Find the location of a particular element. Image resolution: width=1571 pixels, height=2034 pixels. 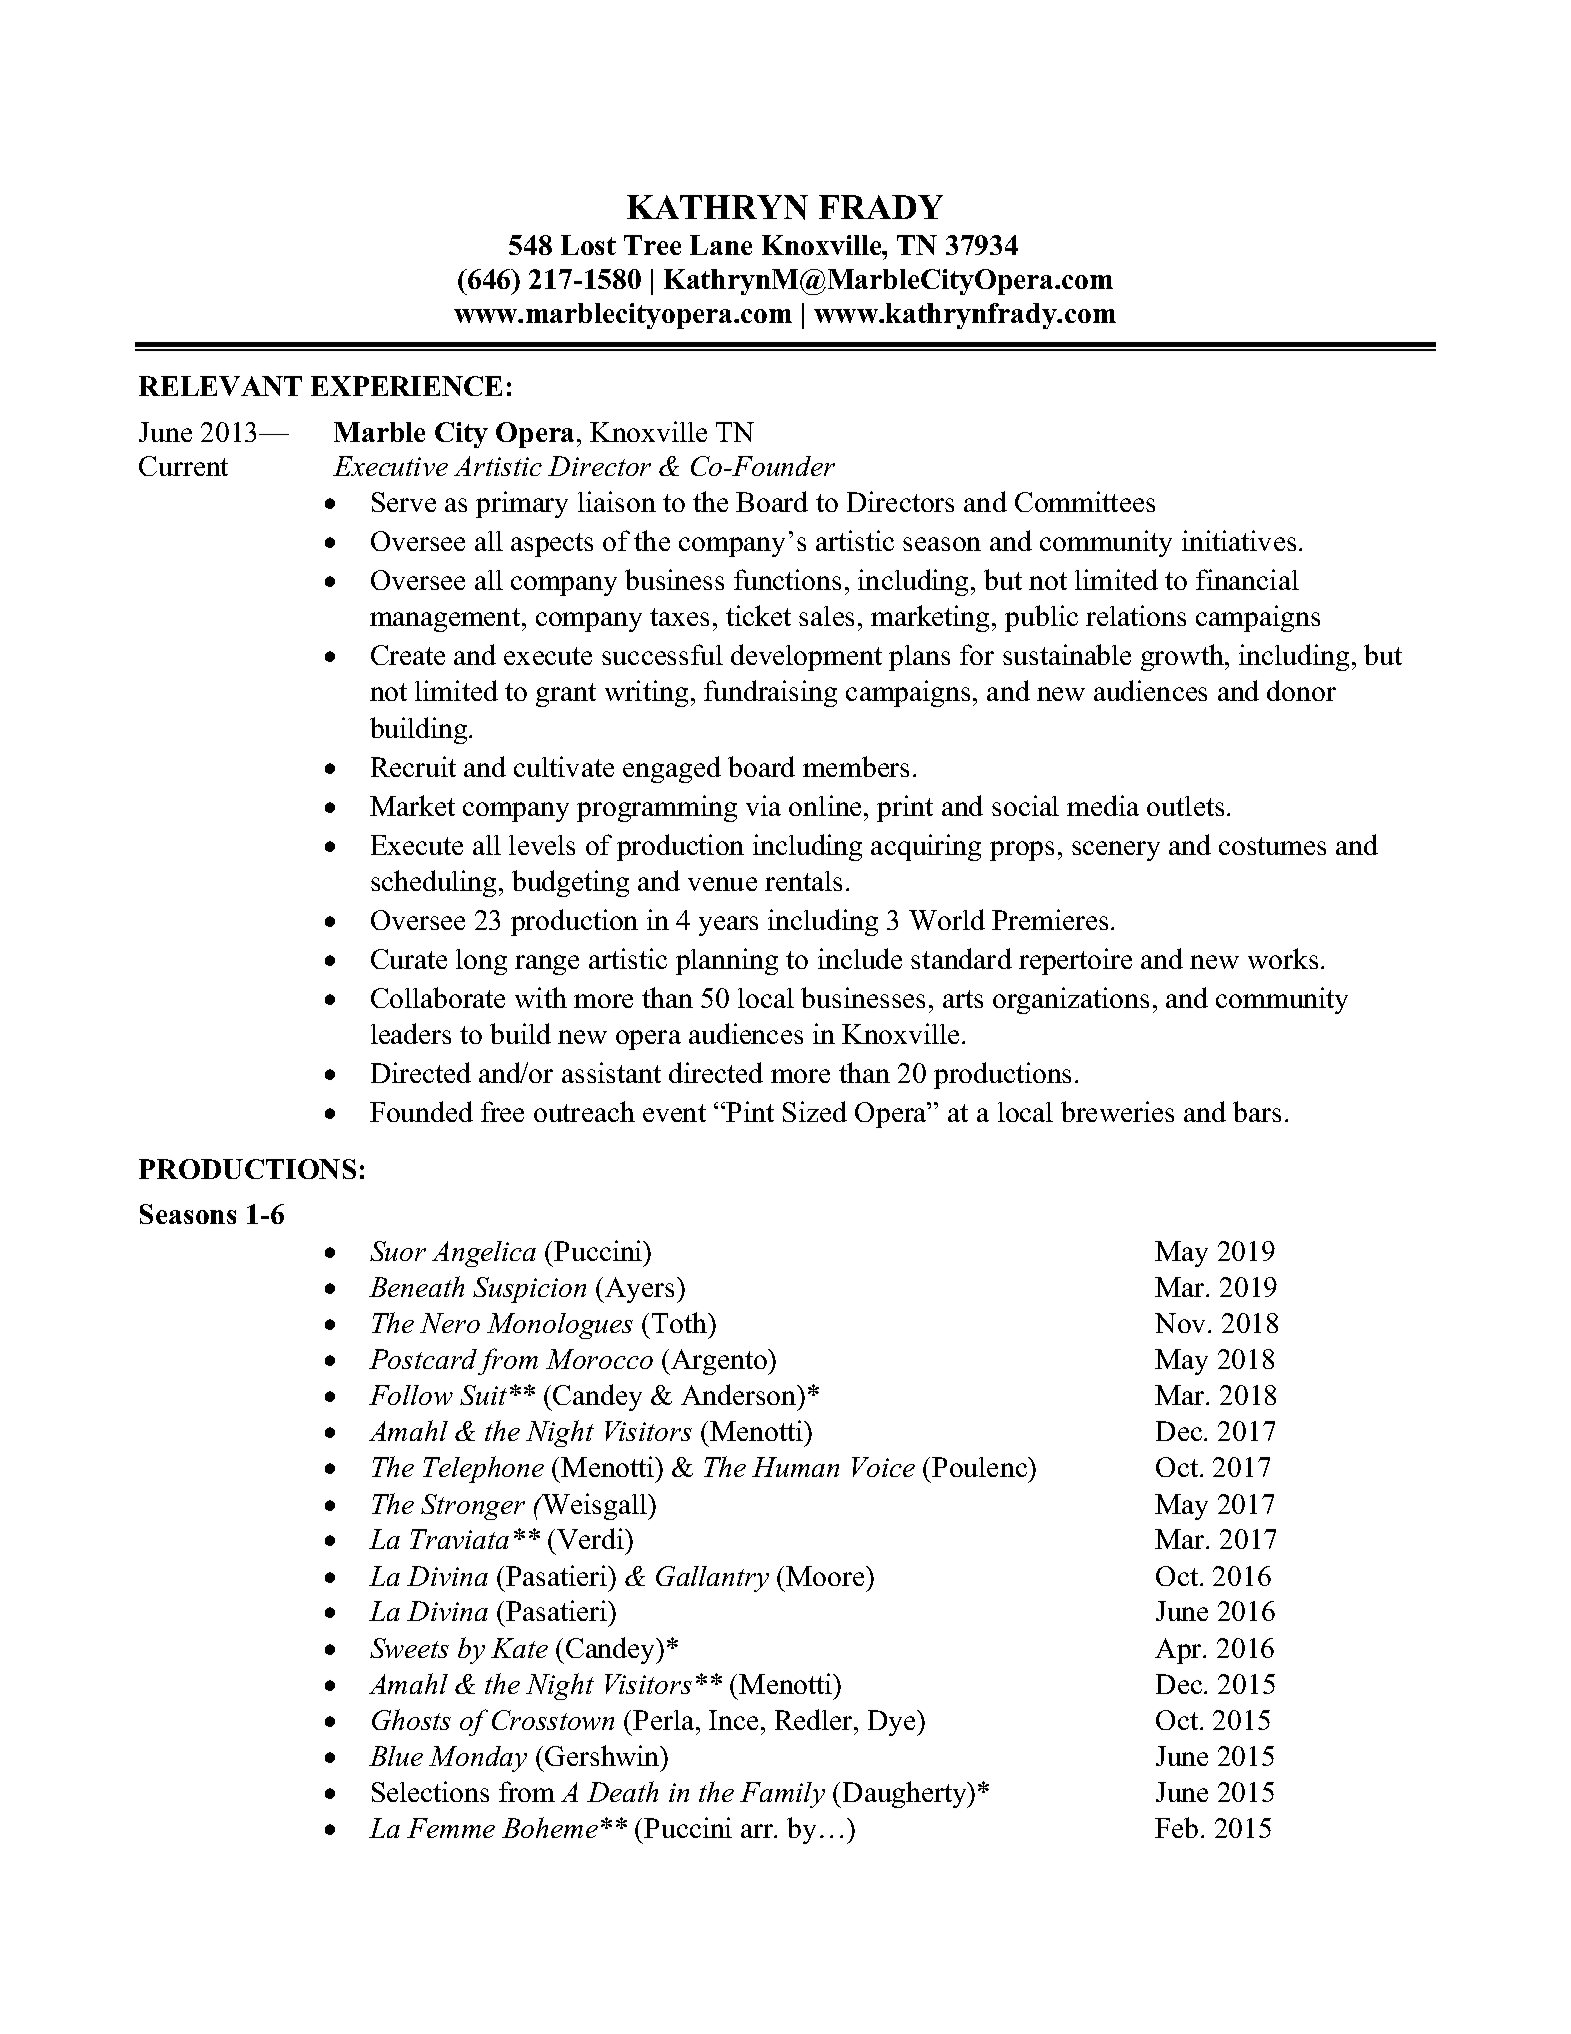

leaders is located at coordinates (411, 1033).
